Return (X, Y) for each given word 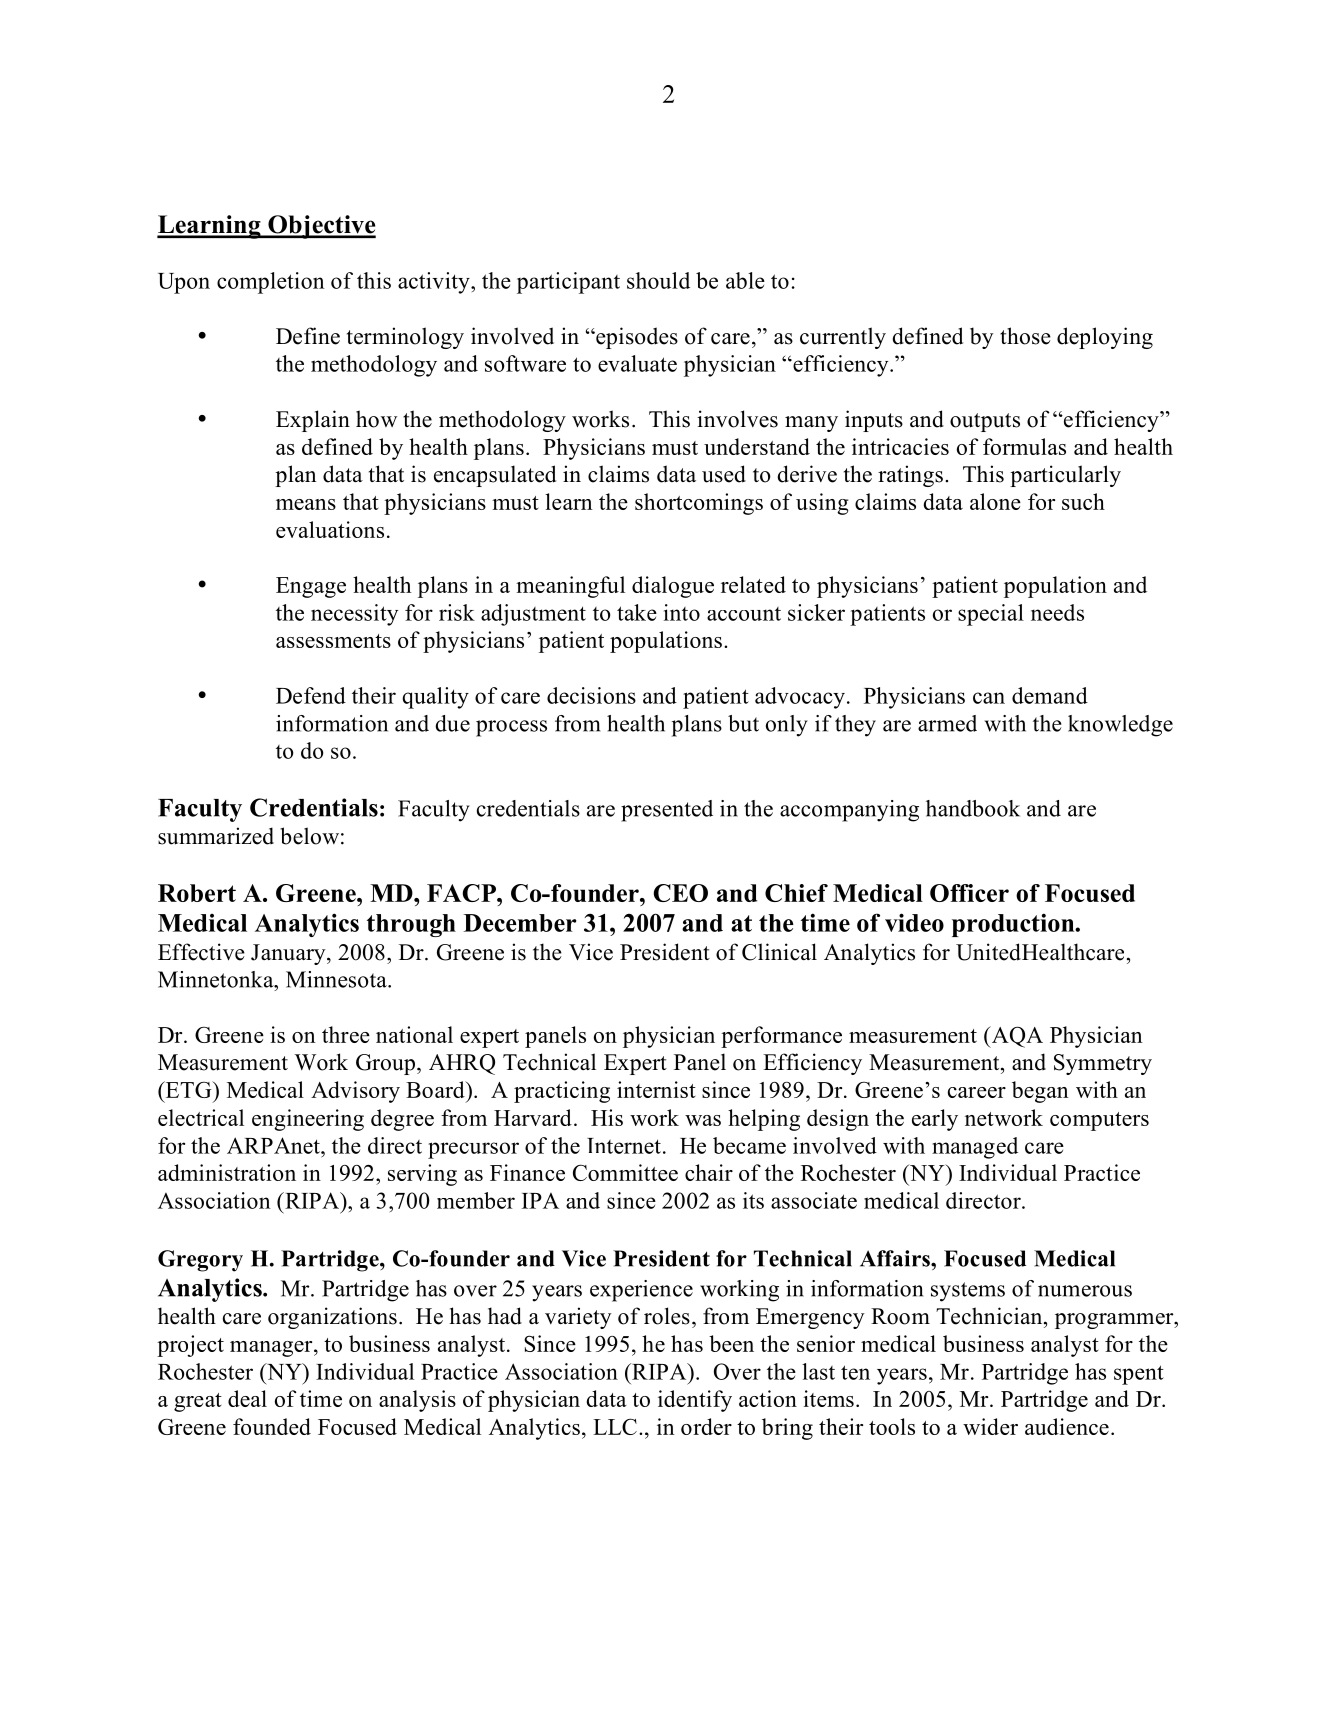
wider (990, 1426)
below (309, 836)
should (658, 280)
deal (247, 1398)
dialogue (673, 587)
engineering (308, 1120)
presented (667, 811)
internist (656, 1089)
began (1040, 1092)
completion (271, 283)
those (1025, 336)
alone (995, 501)
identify (695, 1401)
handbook (973, 808)
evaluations (330, 529)
